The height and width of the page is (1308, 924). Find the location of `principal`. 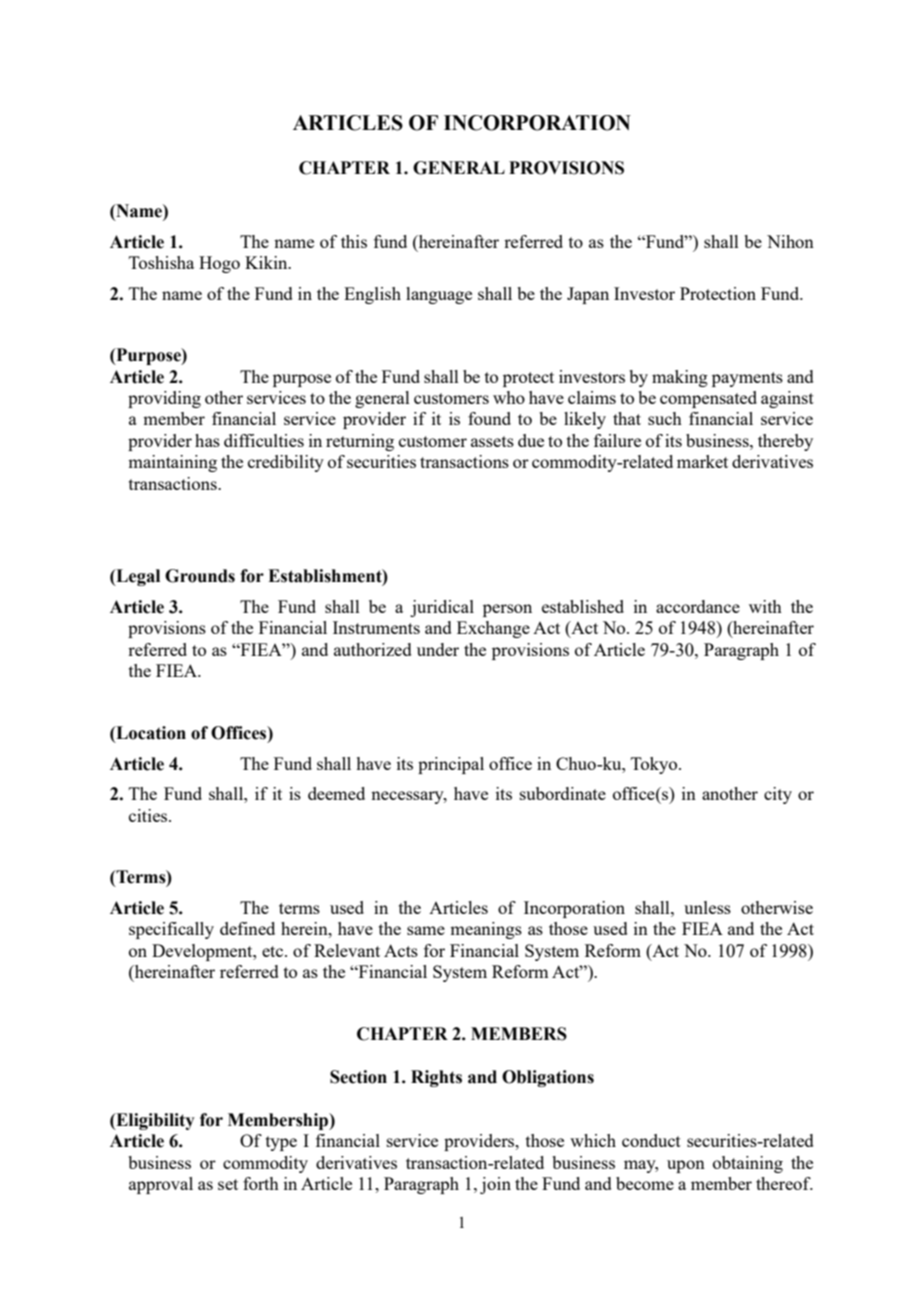

principal is located at coordinates (451, 765).
